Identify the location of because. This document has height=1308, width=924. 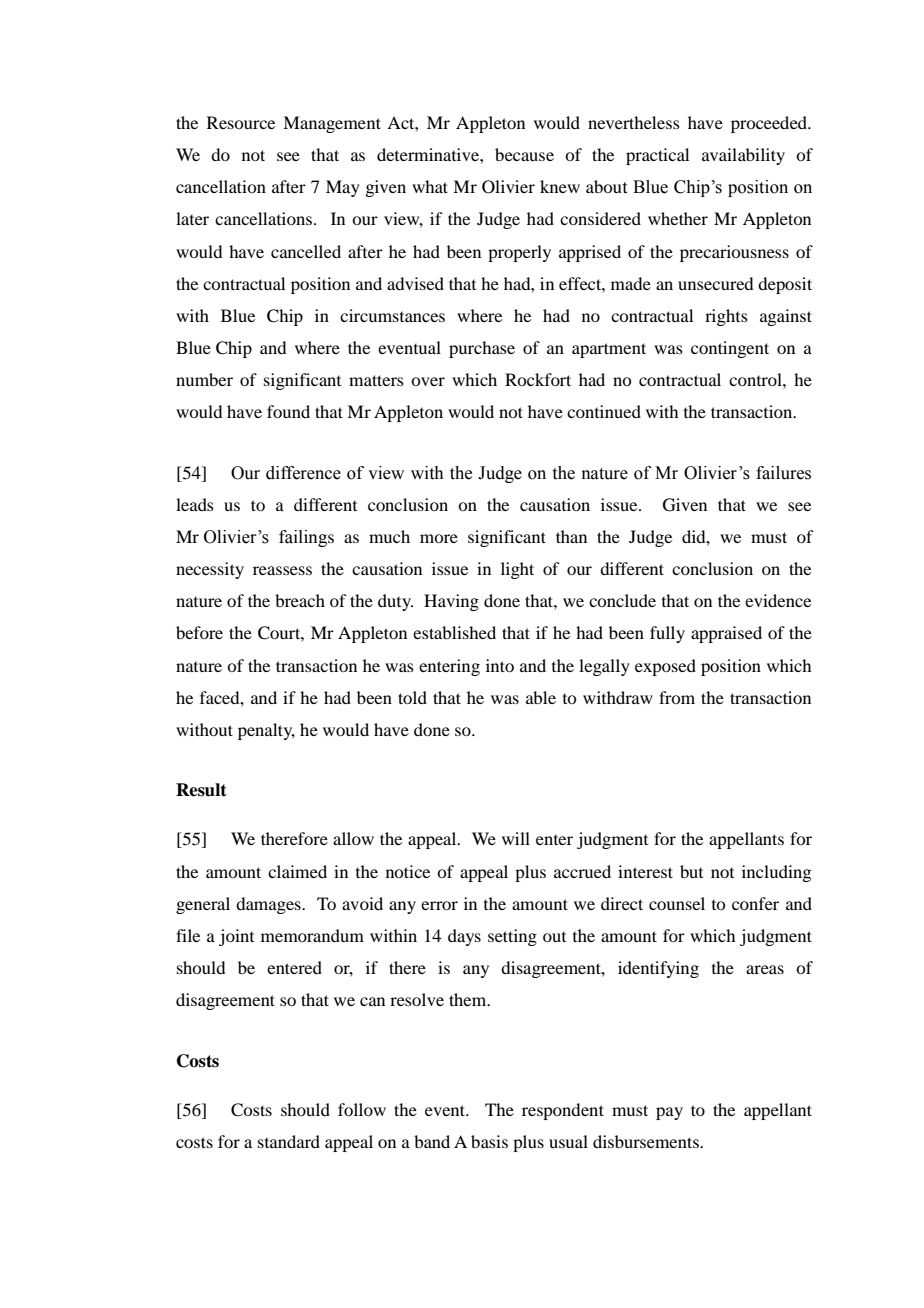
(524, 154).
